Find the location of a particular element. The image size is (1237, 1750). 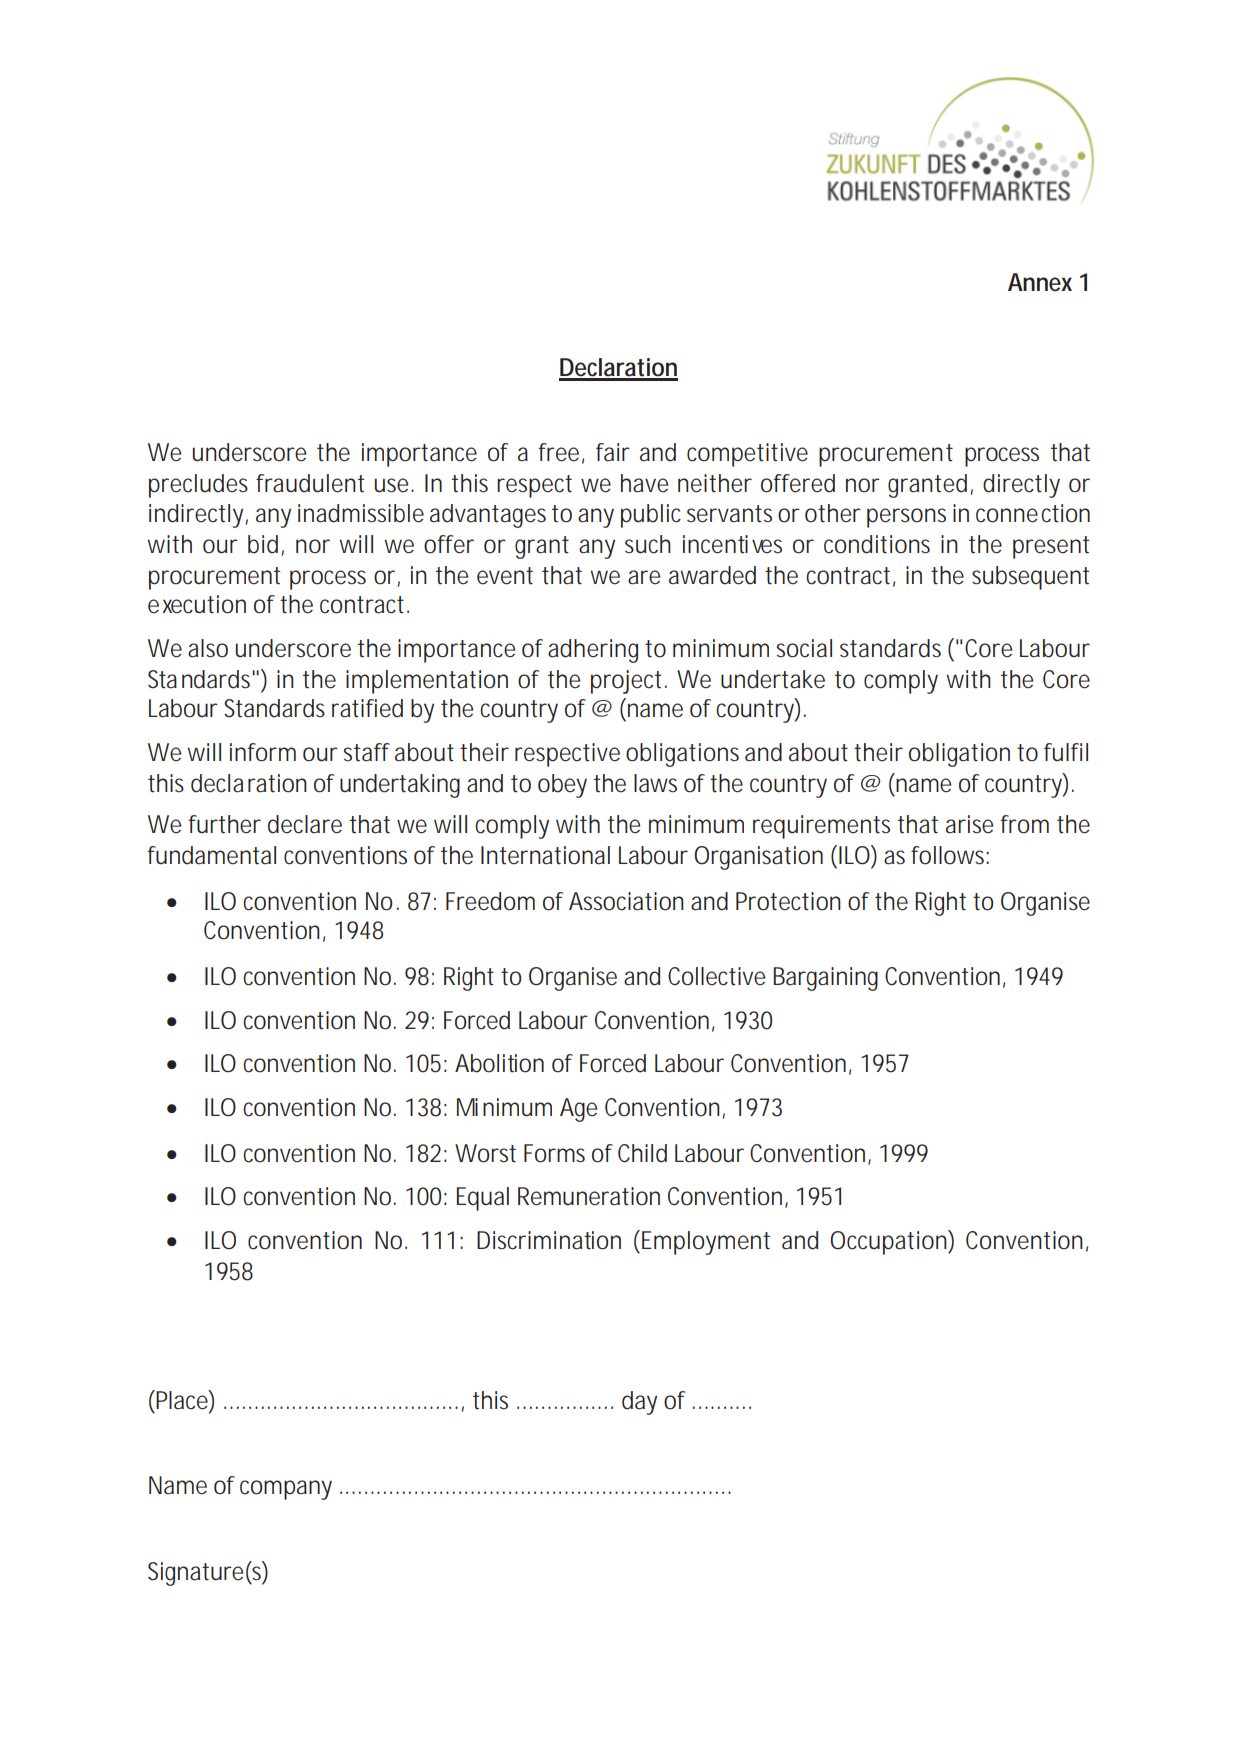

fraudulent is located at coordinates (310, 483).
